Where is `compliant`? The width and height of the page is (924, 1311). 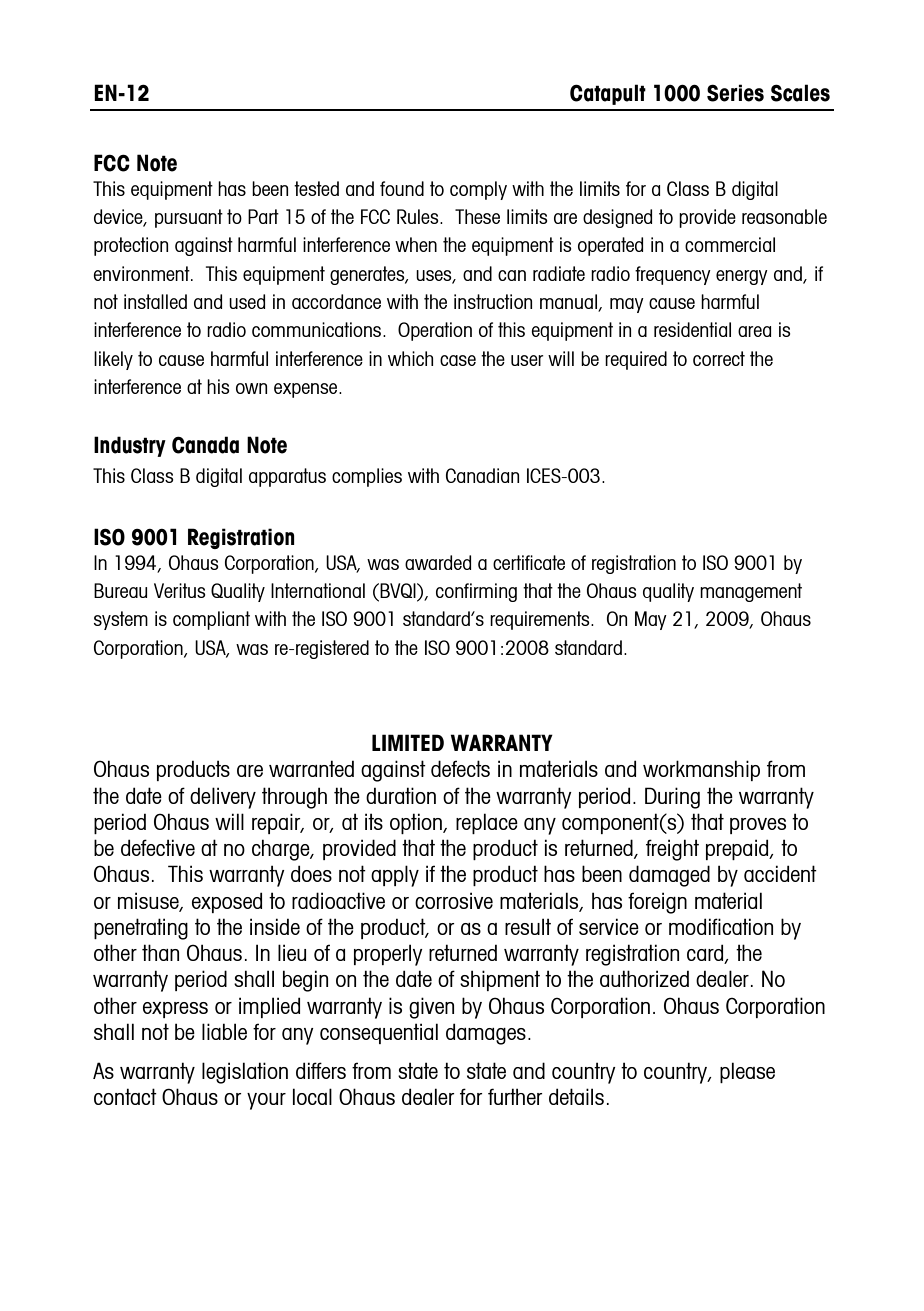
compliant is located at coordinates (211, 620).
